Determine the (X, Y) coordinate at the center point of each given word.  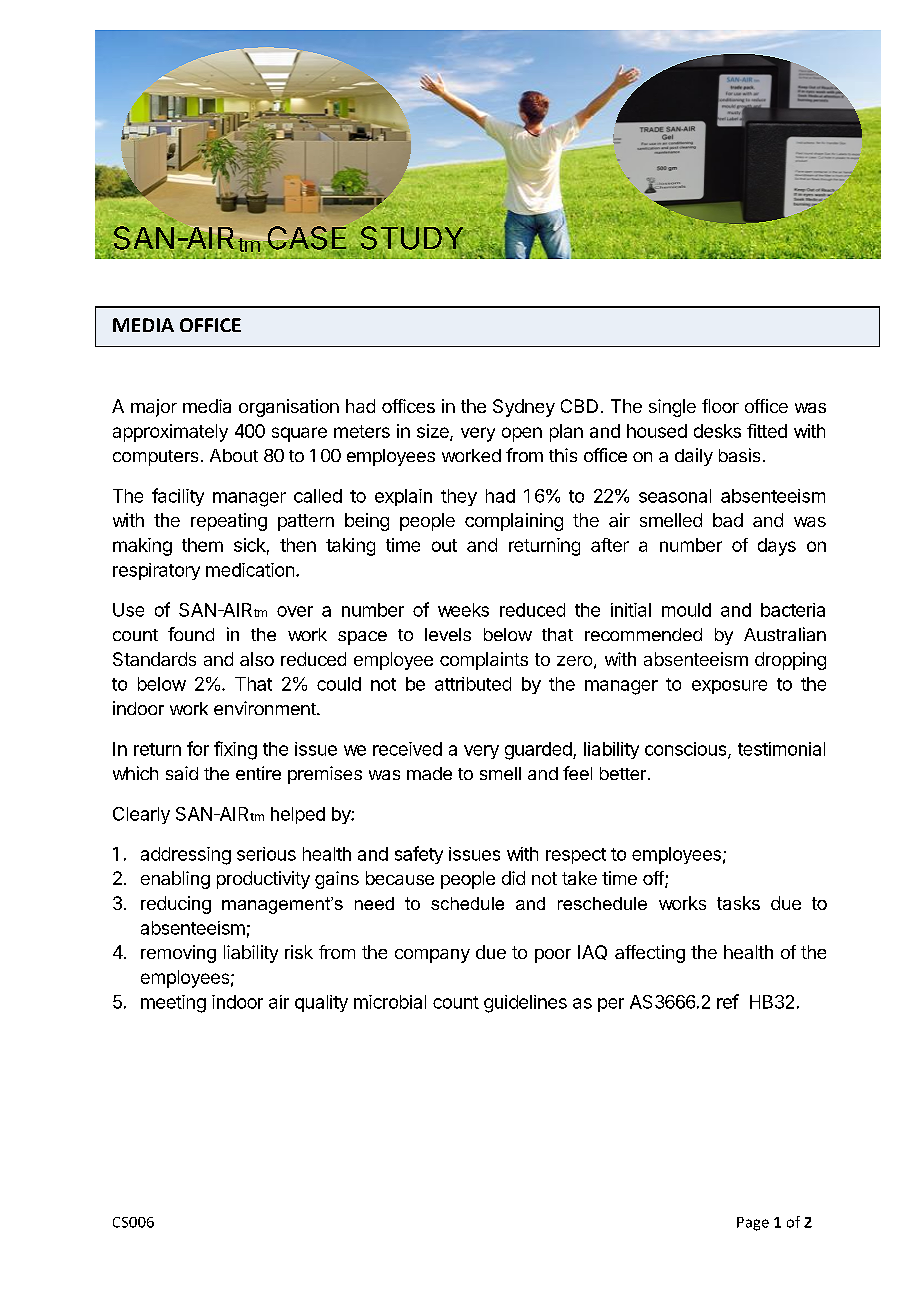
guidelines (525, 1004)
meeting (173, 1004)
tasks (738, 903)
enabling (175, 880)
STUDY (413, 237)
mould (686, 610)
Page (753, 1224)
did (513, 878)
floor (720, 406)
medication (250, 570)
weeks (463, 610)
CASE (306, 239)
